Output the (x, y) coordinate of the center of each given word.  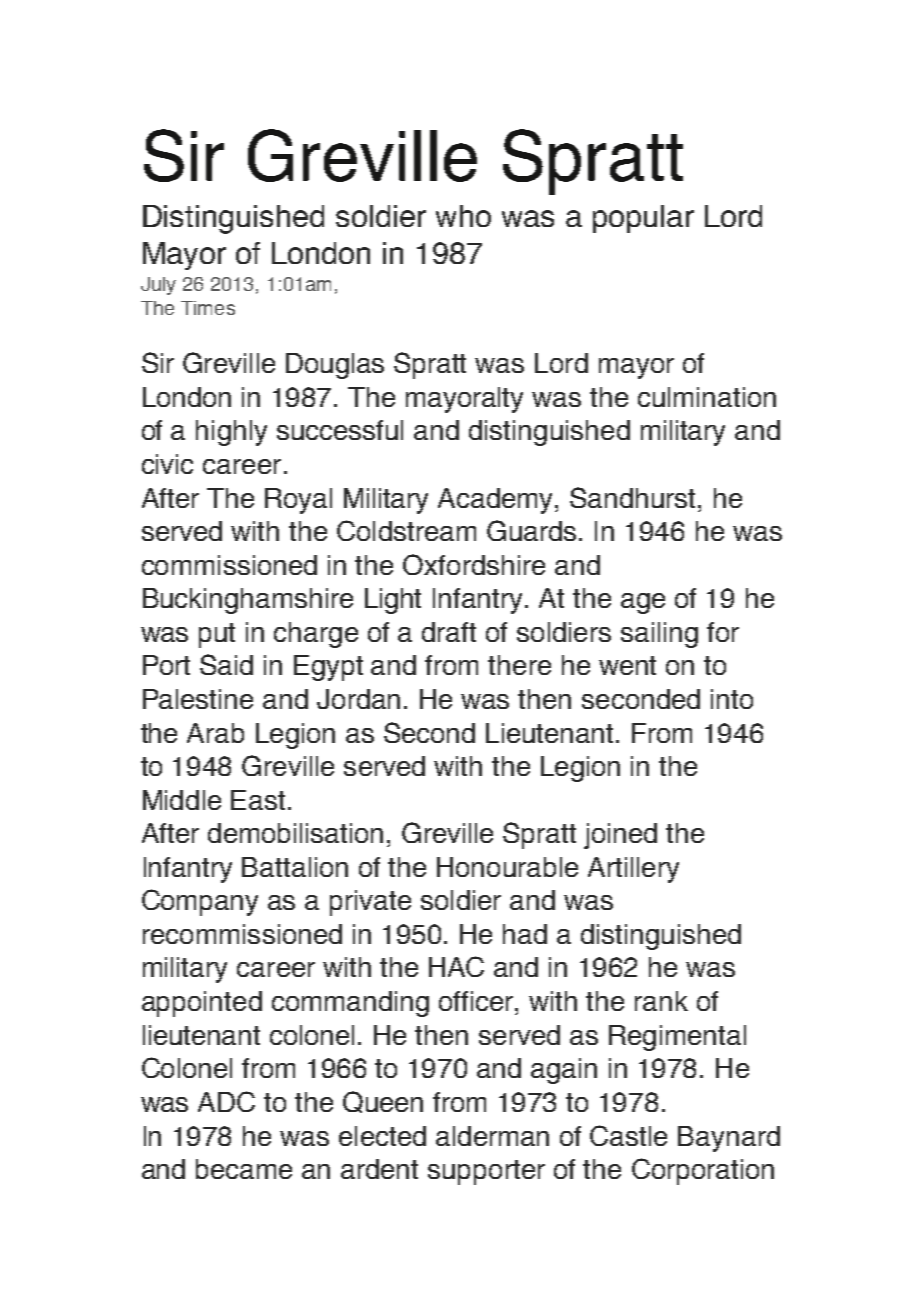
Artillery (633, 870)
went (627, 665)
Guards (531, 530)
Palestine (198, 699)
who (463, 216)
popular (643, 219)
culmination (707, 397)
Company (200, 902)
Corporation (703, 1171)
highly (231, 433)
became (244, 1169)
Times (208, 308)
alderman (492, 1136)
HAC (456, 966)
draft (449, 632)
